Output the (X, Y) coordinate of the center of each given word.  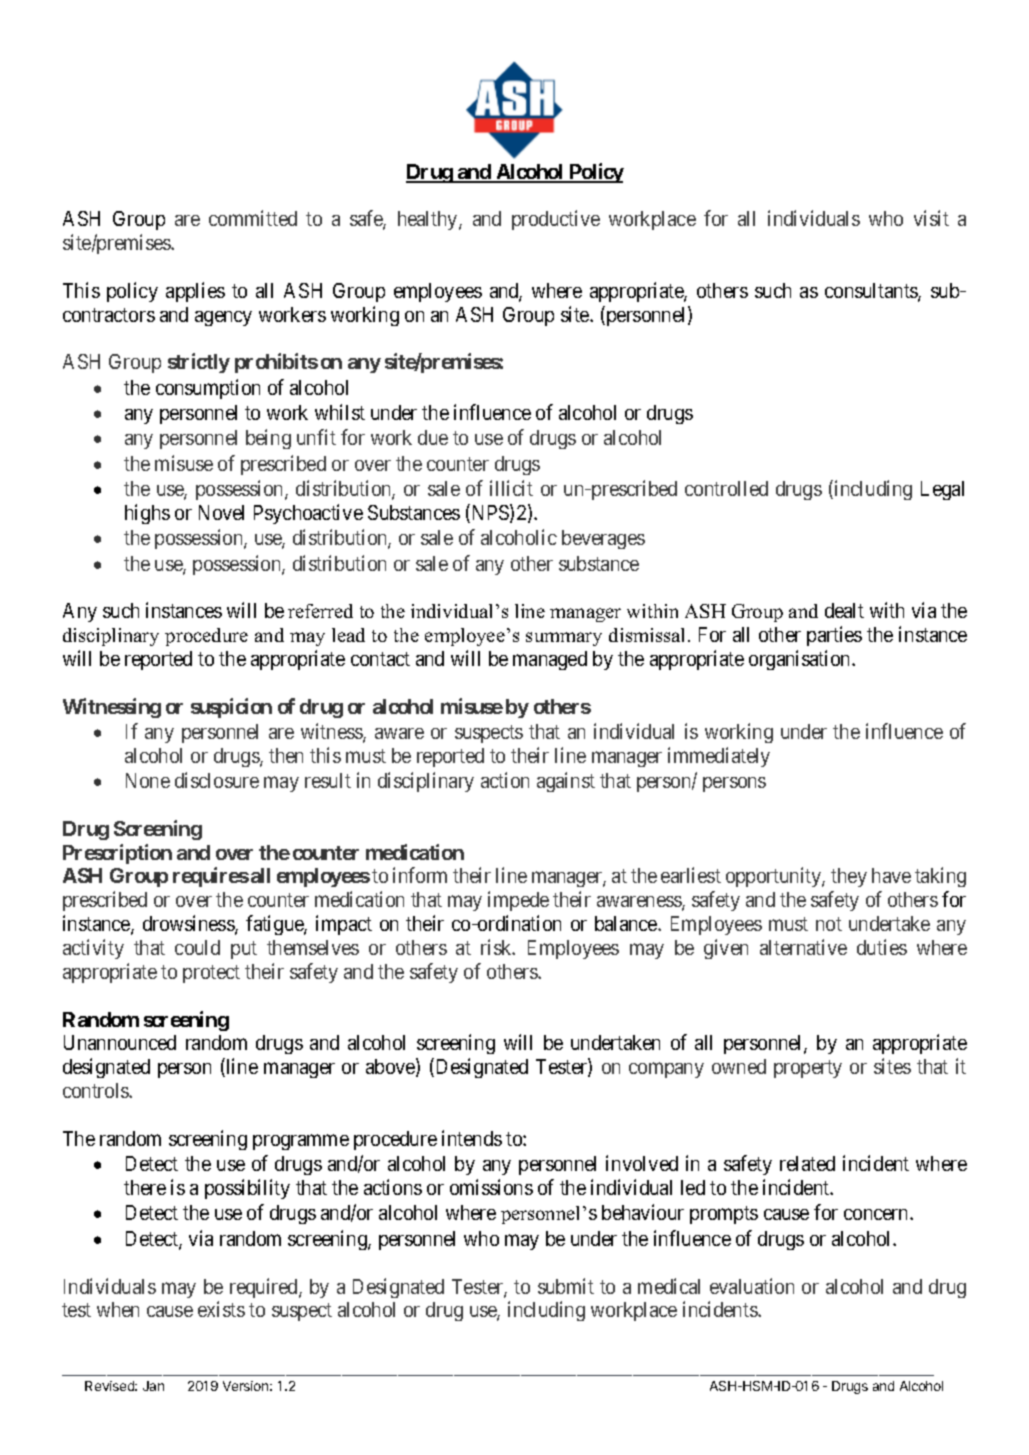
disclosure (217, 780)
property (808, 1069)
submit (566, 1286)
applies (195, 292)
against (566, 782)
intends (472, 1138)
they (849, 877)
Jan (153, 1386)
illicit (511, 488)
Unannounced (120, 1042)
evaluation (752, 1286)
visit (931, 218)
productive (556, 220)
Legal (942, 490)
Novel (221, 512)
